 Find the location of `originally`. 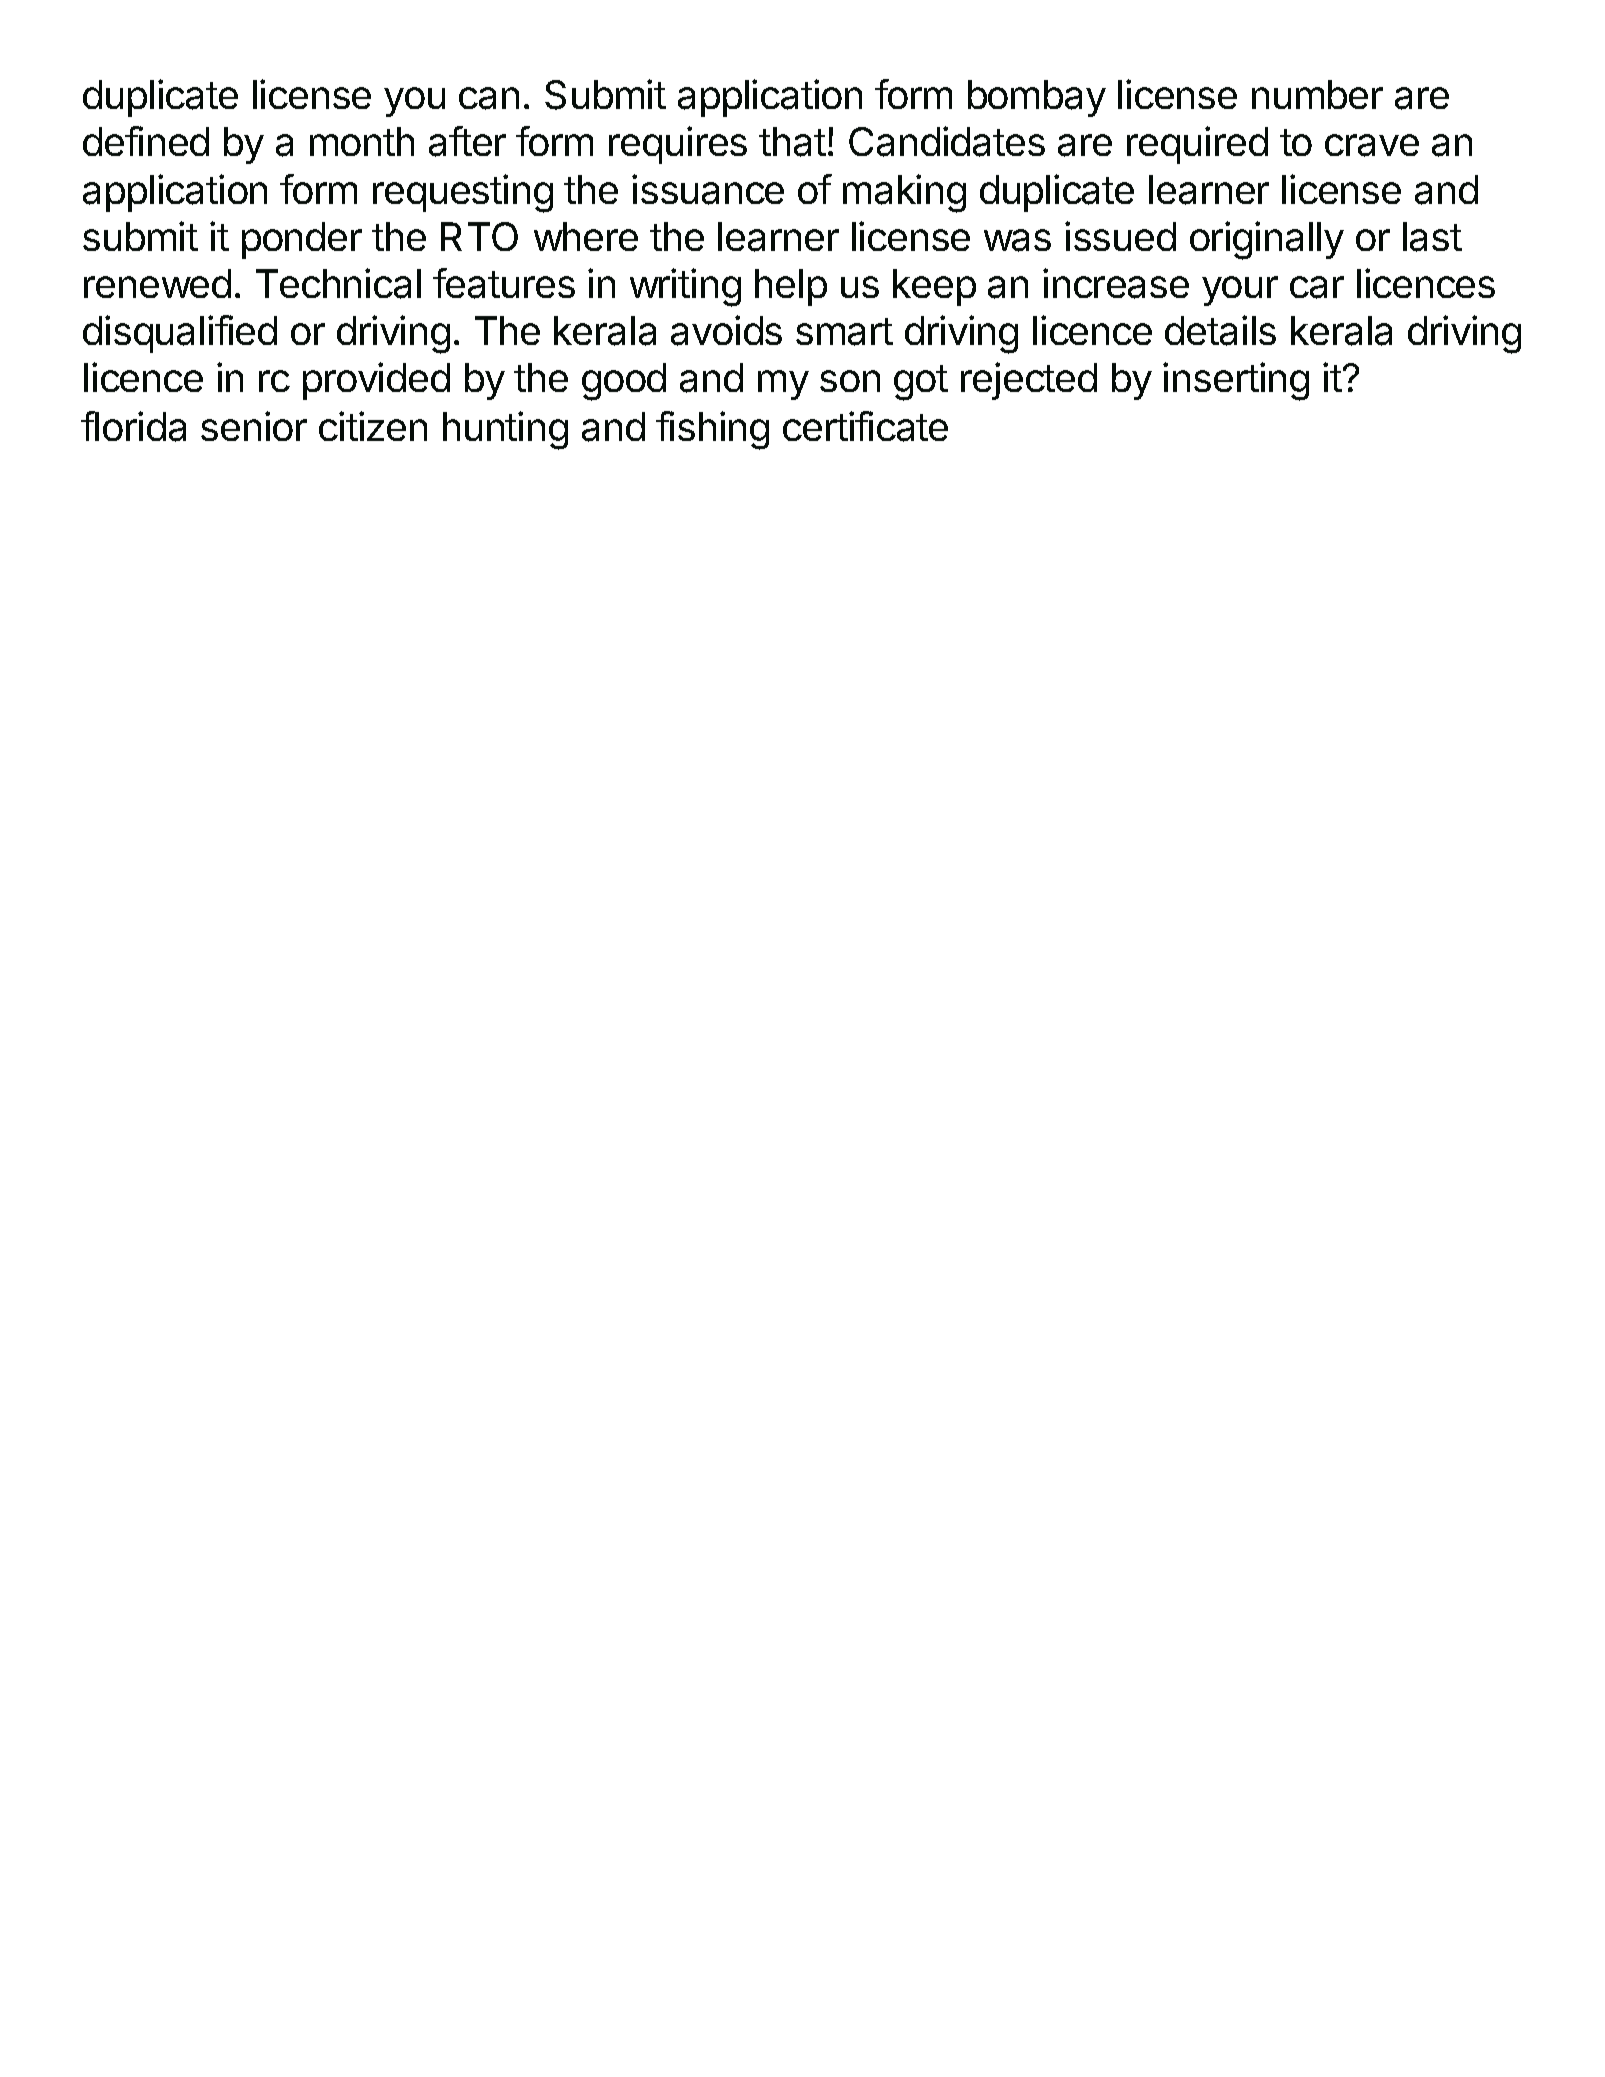

originally is located at coordinates (1267, 240).
